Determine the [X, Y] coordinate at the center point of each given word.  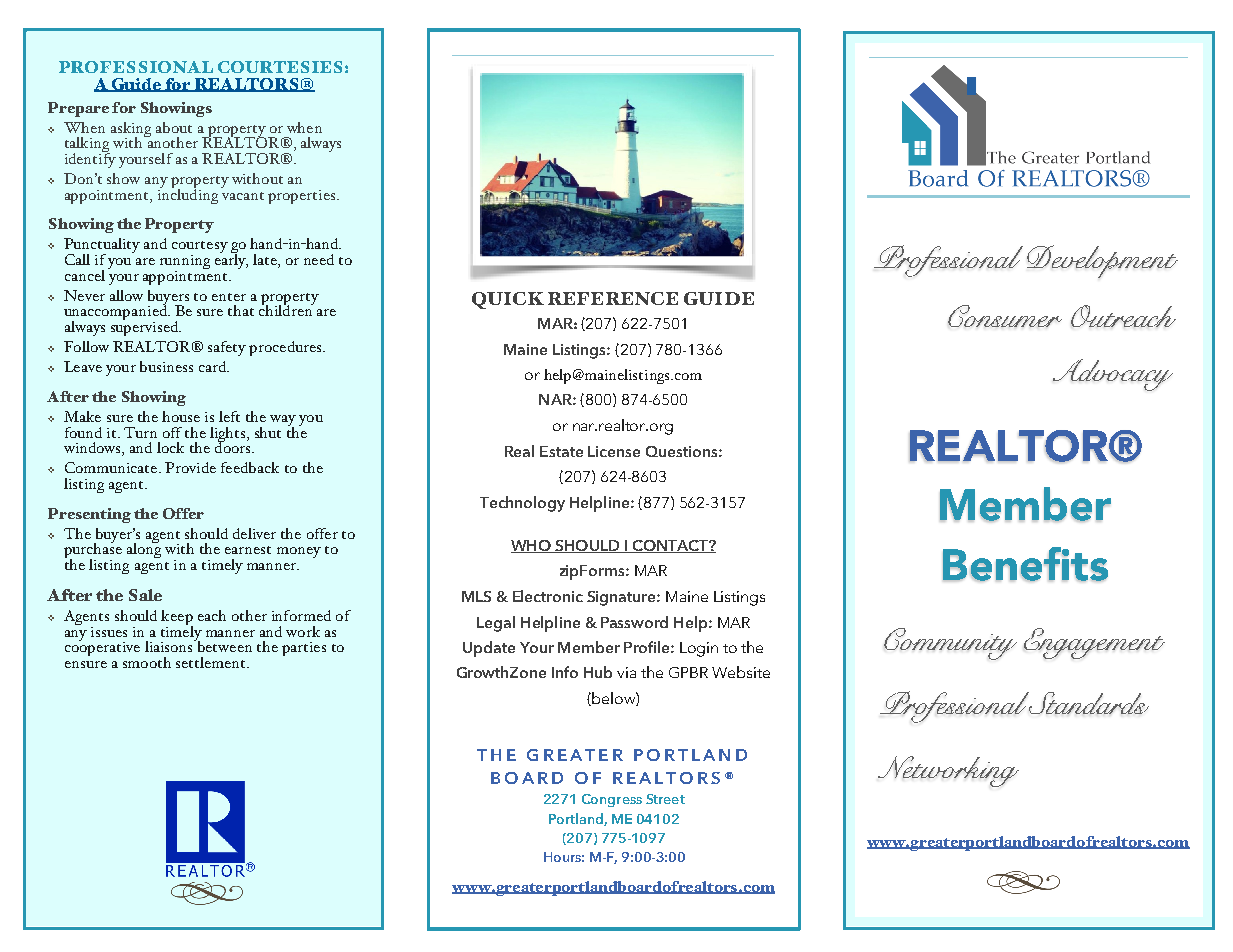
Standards [1087, 703]
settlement [212, 662]
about [174, 127]
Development [1102, 261]
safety [227, 348]
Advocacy [1113, 375]
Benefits [1025, 564]
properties [303, 197]
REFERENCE [613, 298]
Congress [612, 800]
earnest [248, 550]
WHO [532, 546]
